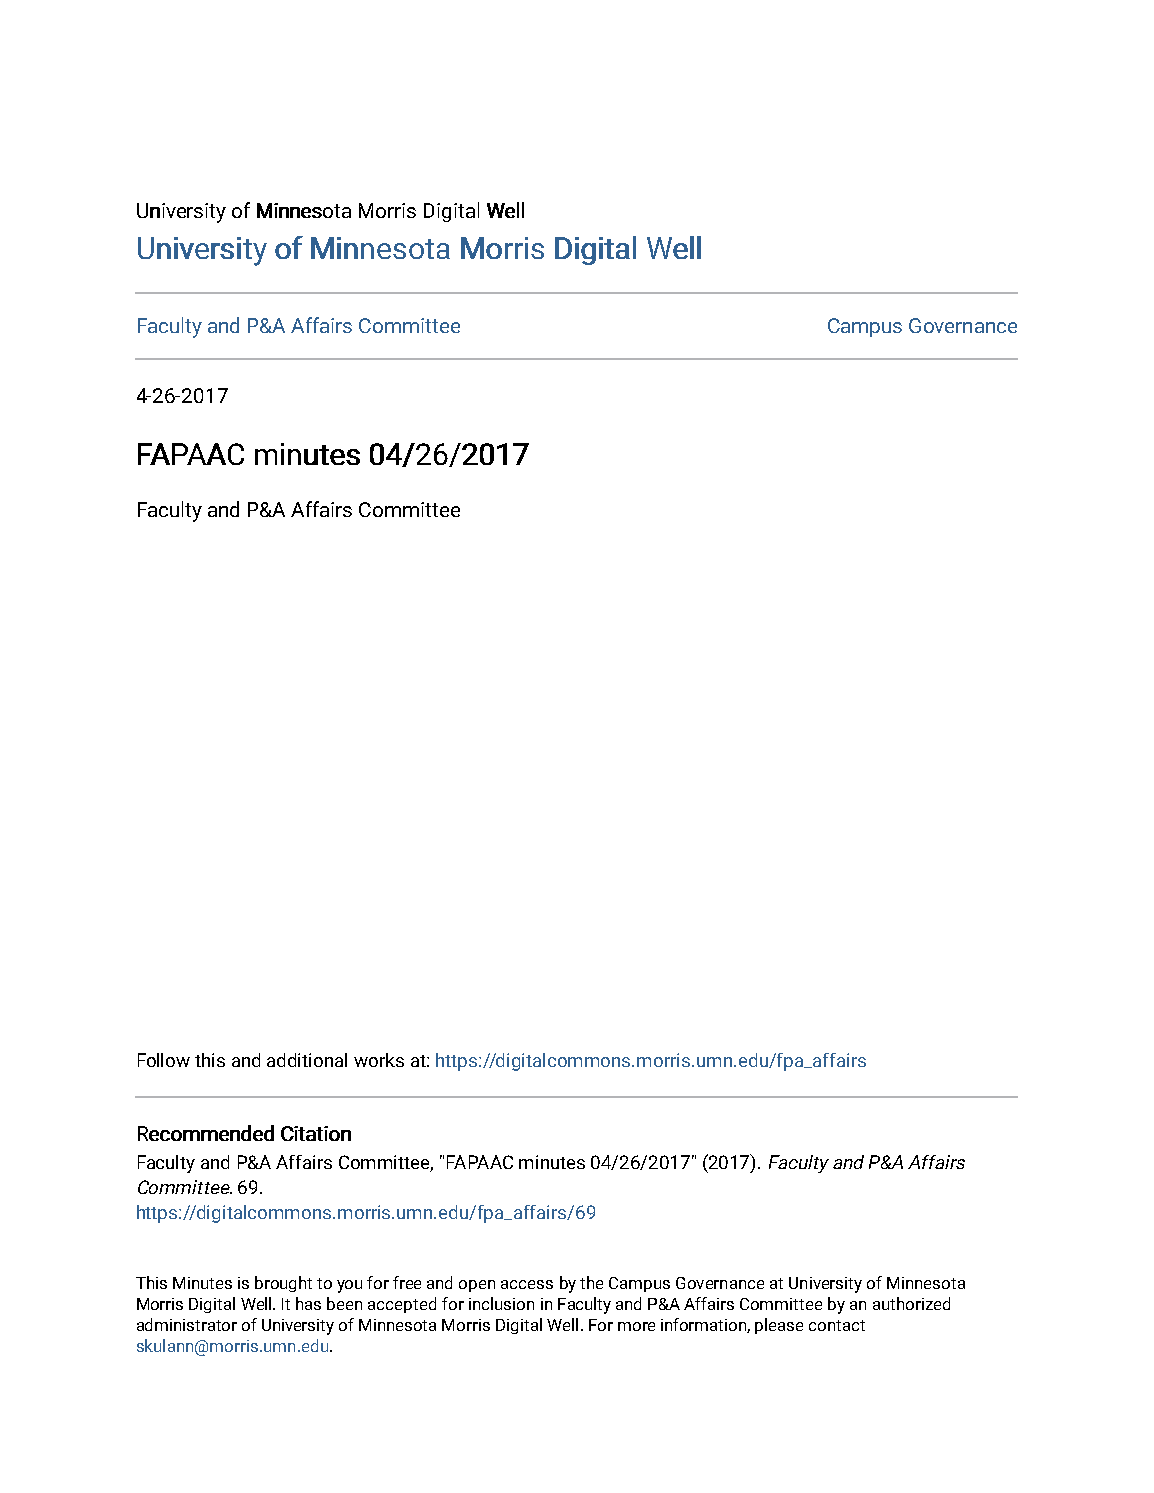  What do you see at coordinates (527, 1284) in the page?
I see `access` at bounding box center [527, 1284].
